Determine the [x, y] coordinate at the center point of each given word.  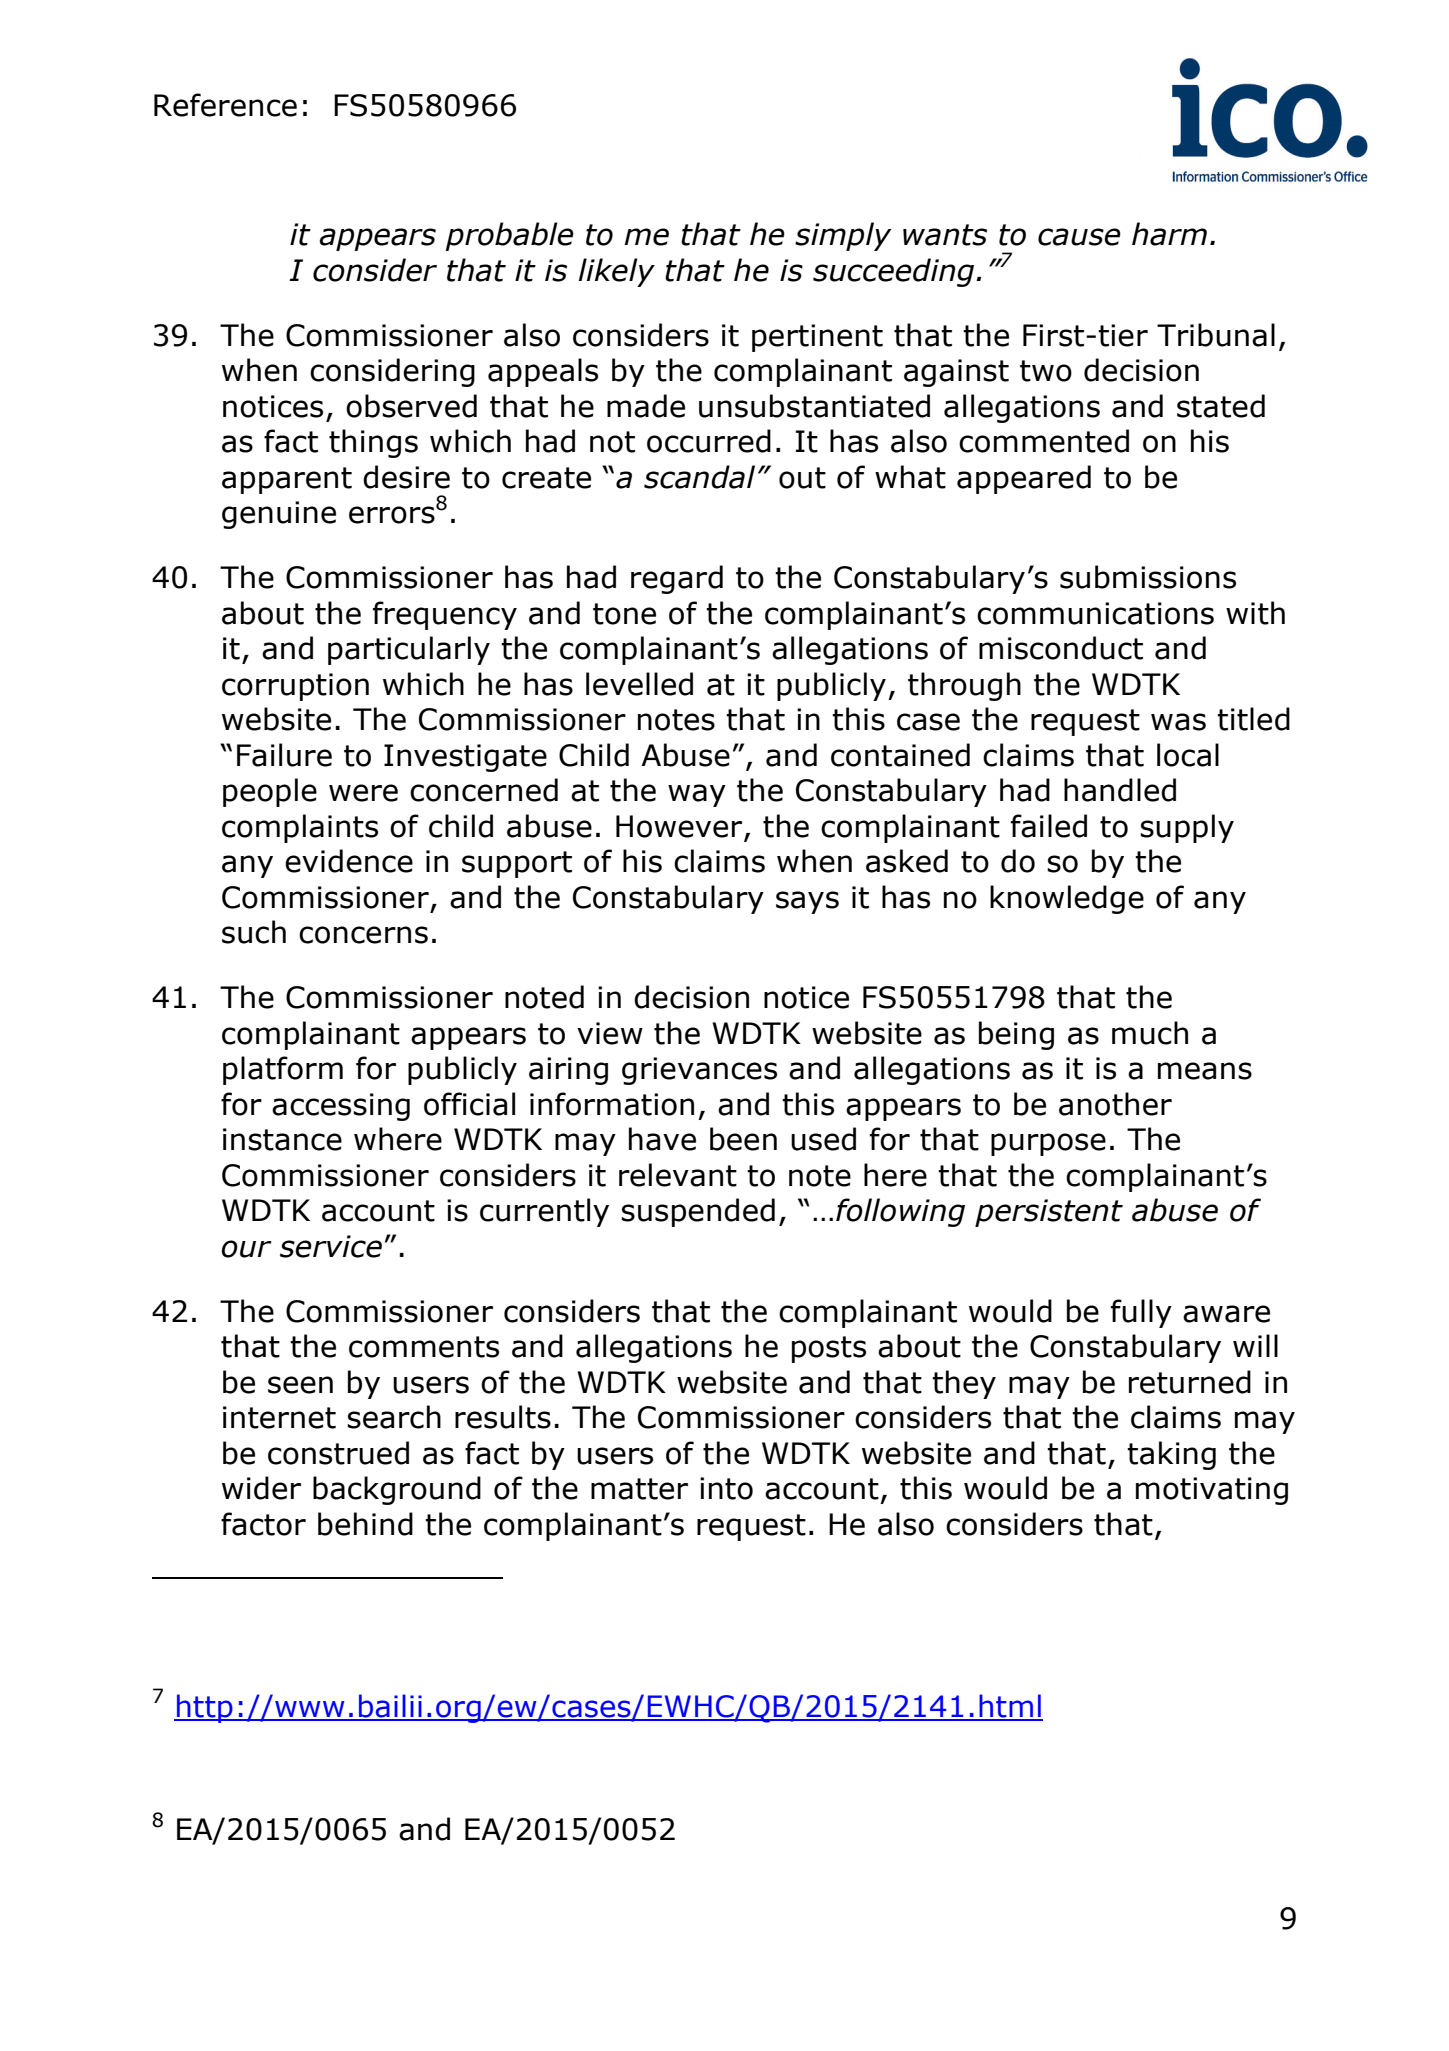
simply [843, 236]
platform [283, 1070]
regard [677, 579]
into [726, 1488]
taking [1171, 1455]
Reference [225, 105]
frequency [445, 615]
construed [338, 1453]
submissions [1148, 577]
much [1150, 1033]
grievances [699, 1071]
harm [1169, 234]
